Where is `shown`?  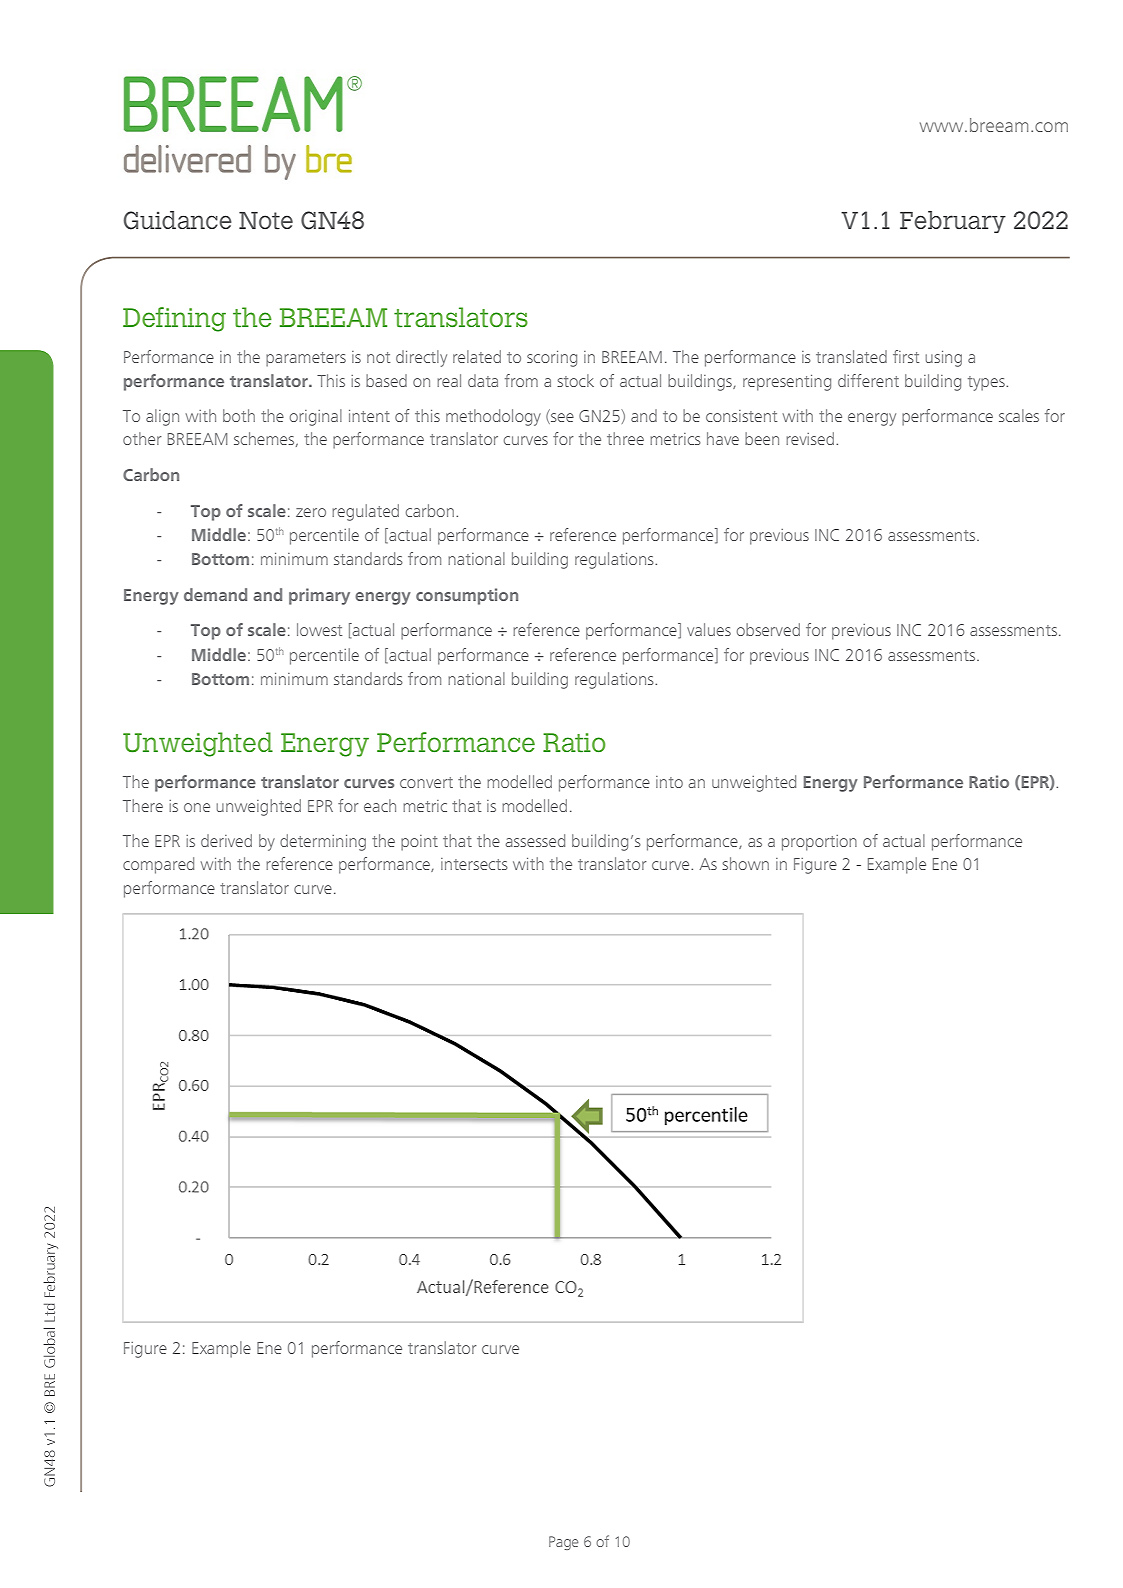
shown is located at coordinates (745, 863).
